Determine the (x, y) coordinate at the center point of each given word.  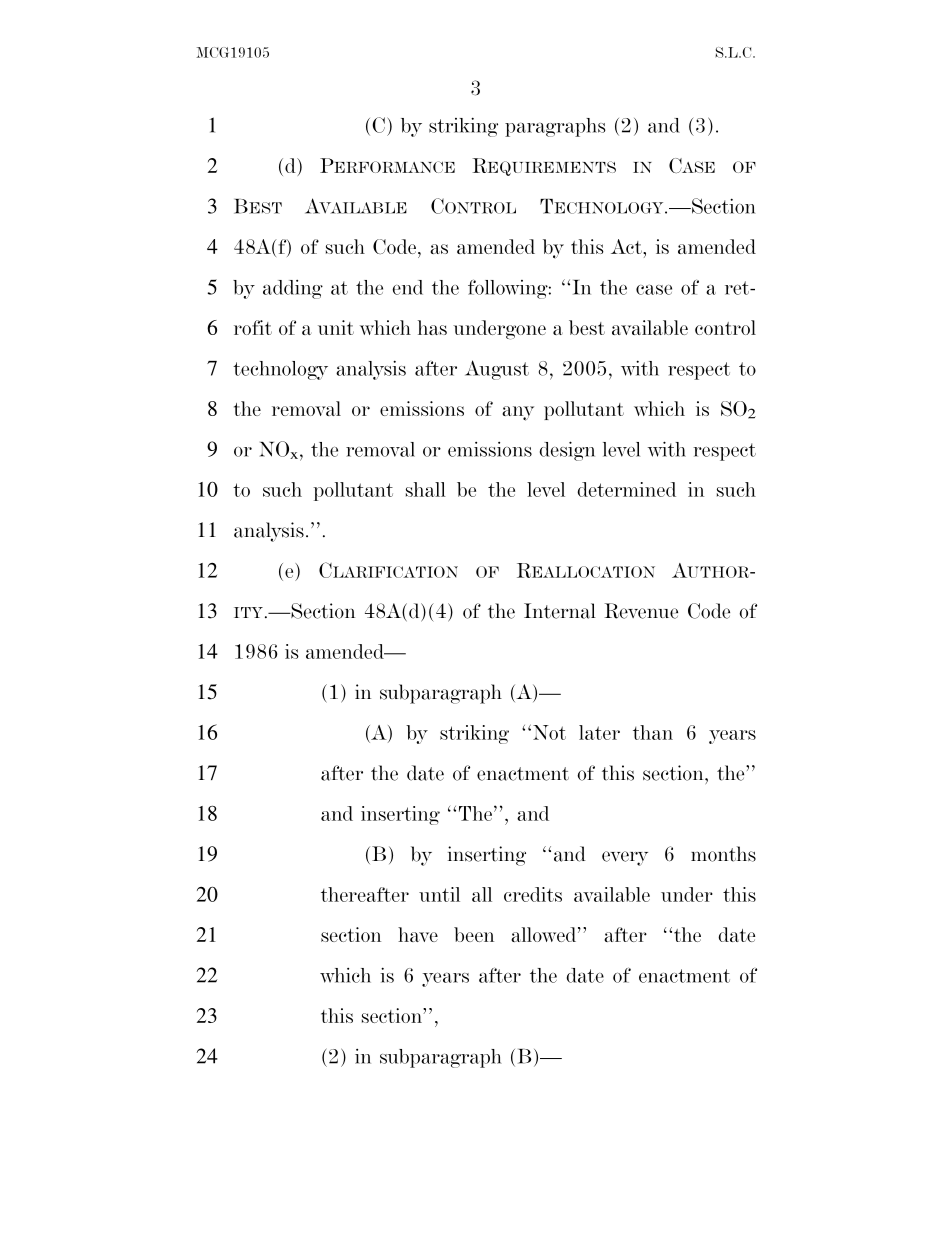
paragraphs (555, 127)
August (497, 370)
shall (426, 489)
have (418, 934)
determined (627, 489)
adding (293, 289)
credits (533, 894)
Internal (560, 611)
